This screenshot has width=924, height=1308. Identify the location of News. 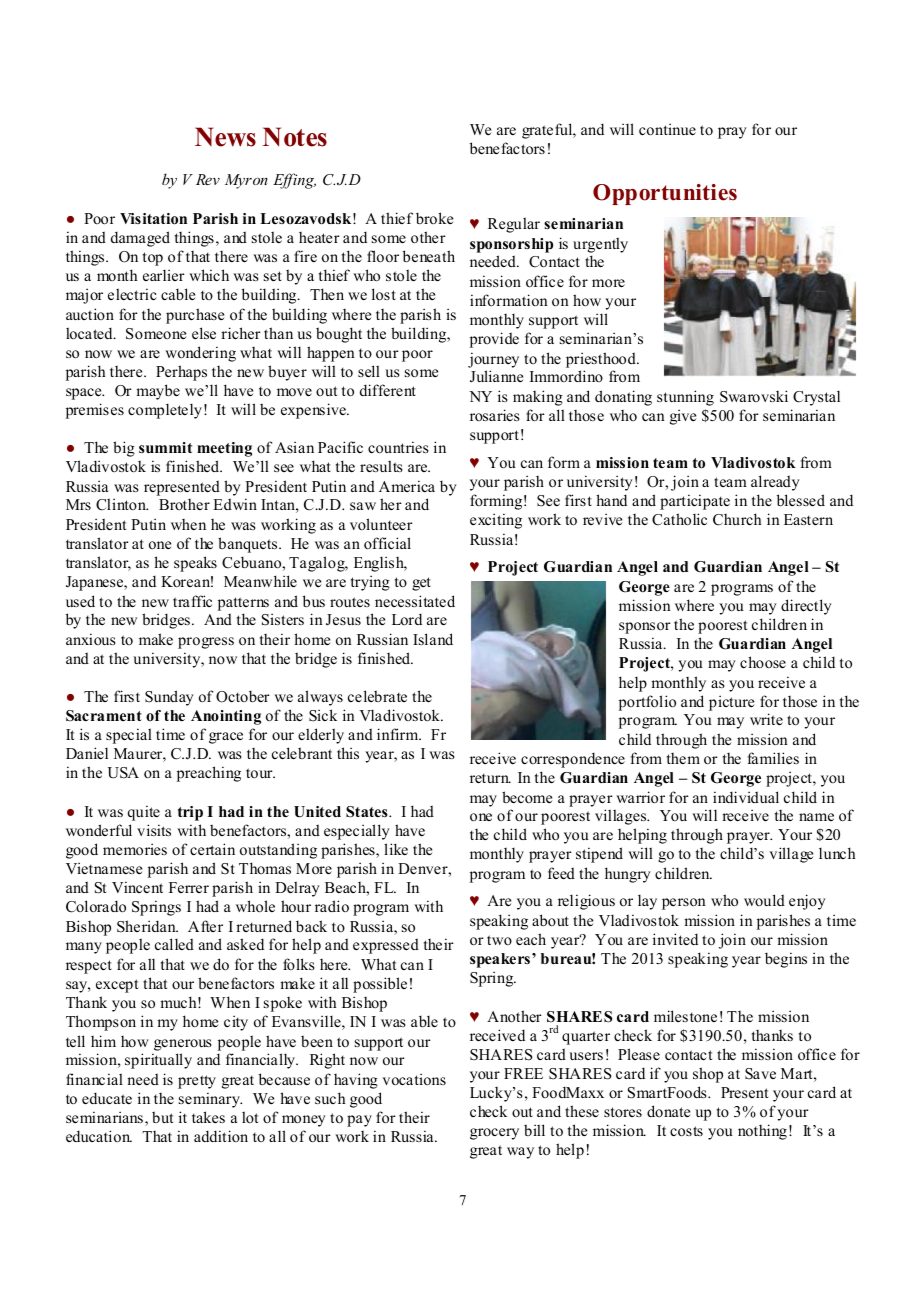
(225, 137).
